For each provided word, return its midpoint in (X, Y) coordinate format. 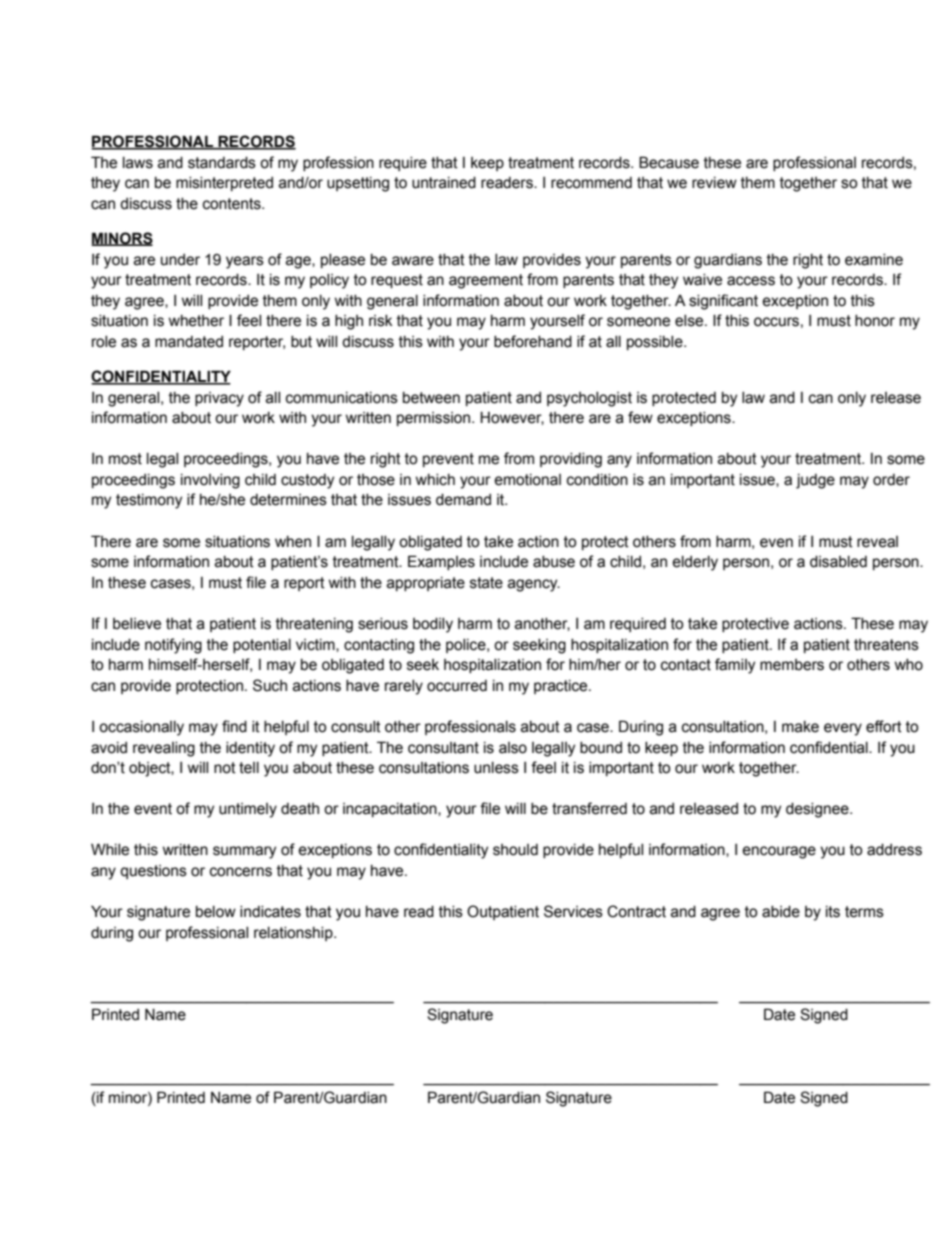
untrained (444, 183)
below (216, 912)
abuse (554, 562)
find (234, 726)
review (714, 183)
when (293, 542)
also (513, 748)
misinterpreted (224, 184)
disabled (838, 562)
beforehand (533, 341)
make (800, 727)
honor (875, 321)
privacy (219, 399)
